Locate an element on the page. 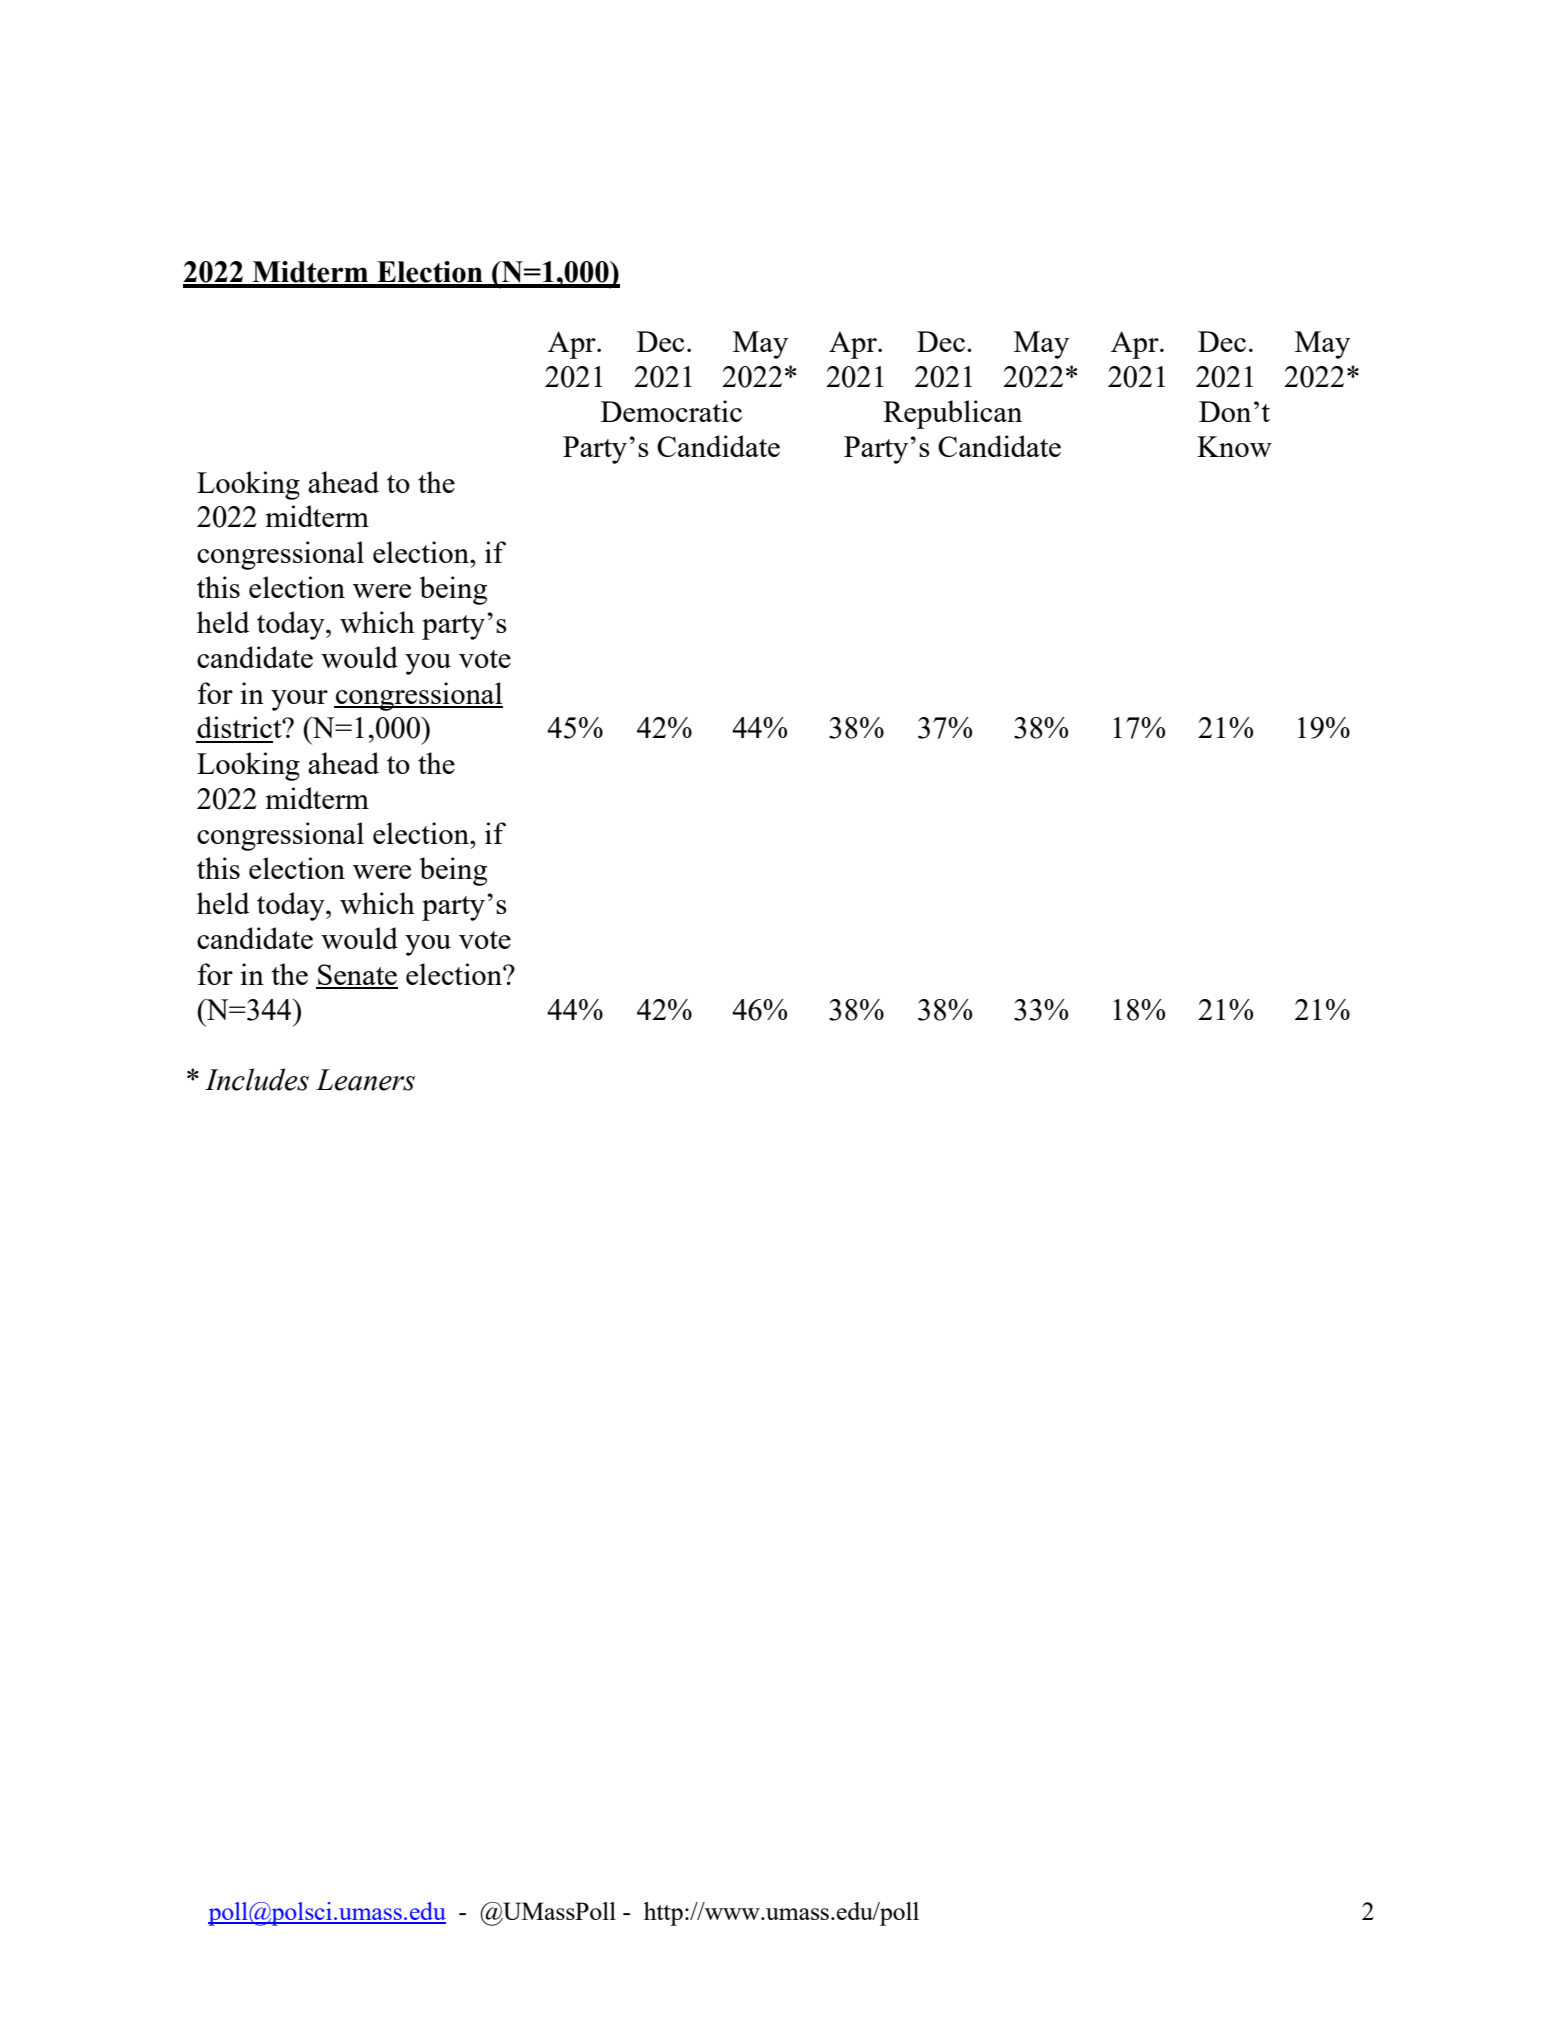  your is located at coordinates (299, 700).
